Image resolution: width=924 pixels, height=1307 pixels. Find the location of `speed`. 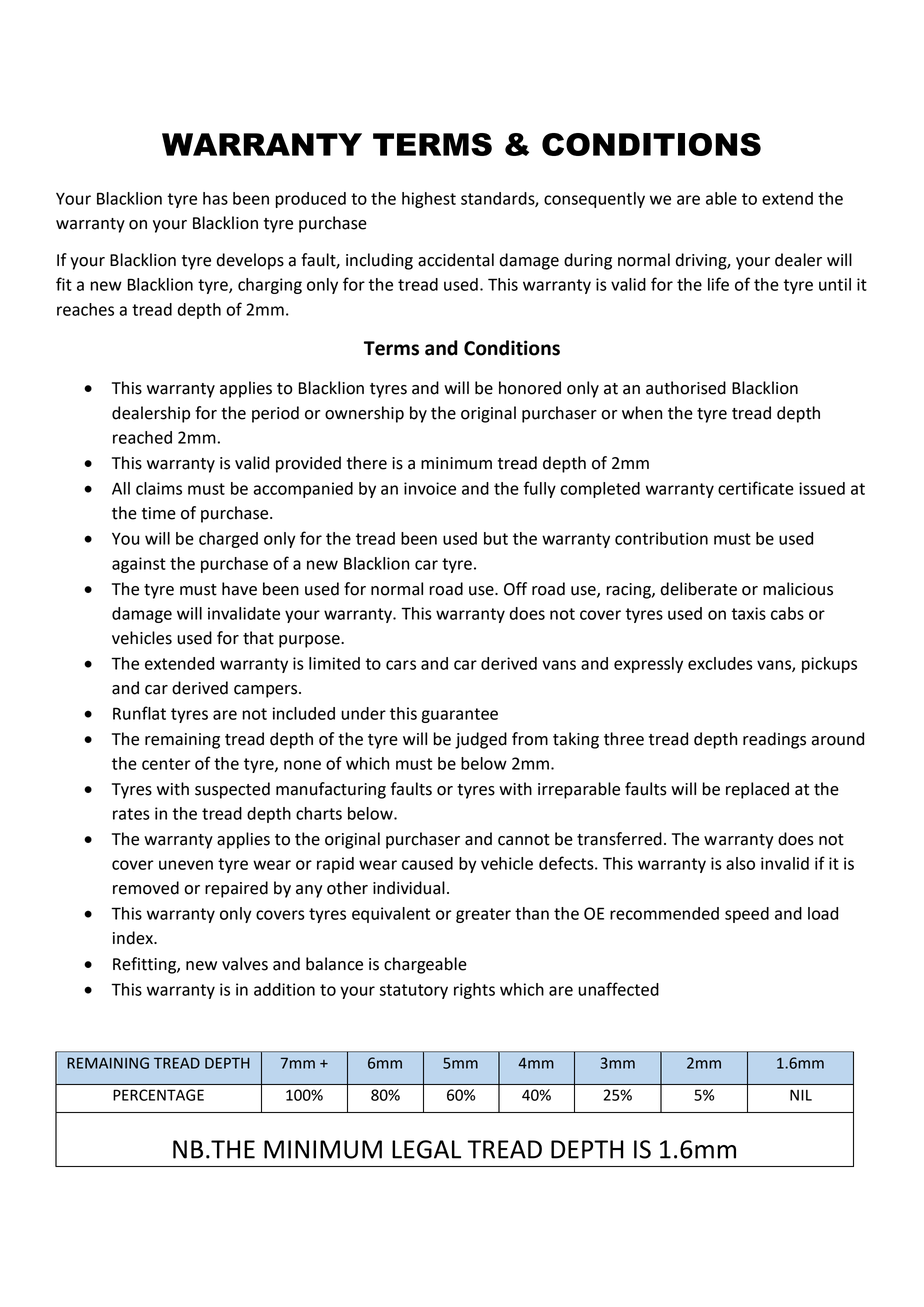

speed is located at coordinates (747, 915).
